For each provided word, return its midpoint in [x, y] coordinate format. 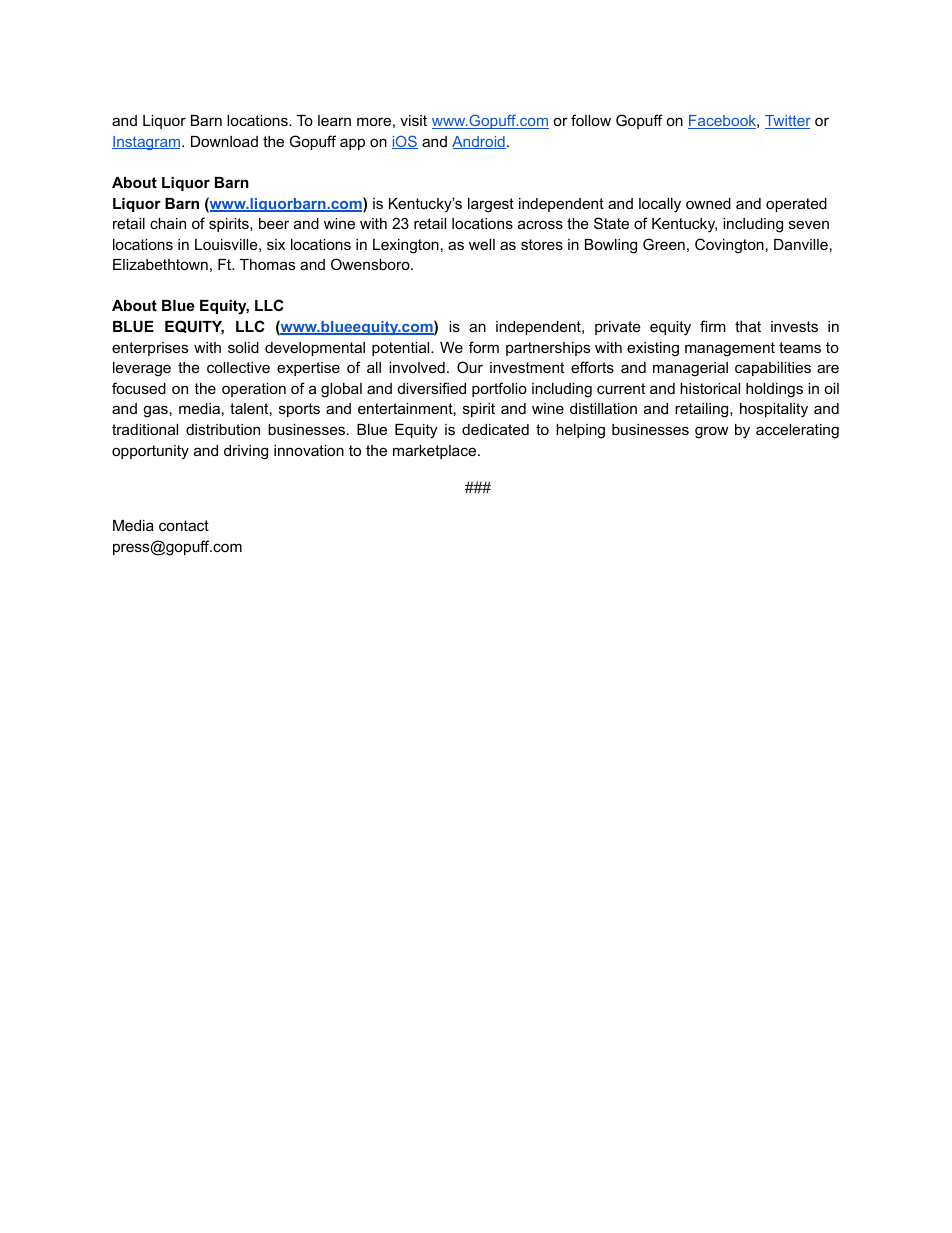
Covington [729, 246]
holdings [774, 390]
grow [712, 432]
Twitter [788, 122]
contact [184, 525]
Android [479, 142]
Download [224, 141]
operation [254, 390]
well [482, 244]
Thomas [267, 264]
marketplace [436, 452]
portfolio [499, 389]
